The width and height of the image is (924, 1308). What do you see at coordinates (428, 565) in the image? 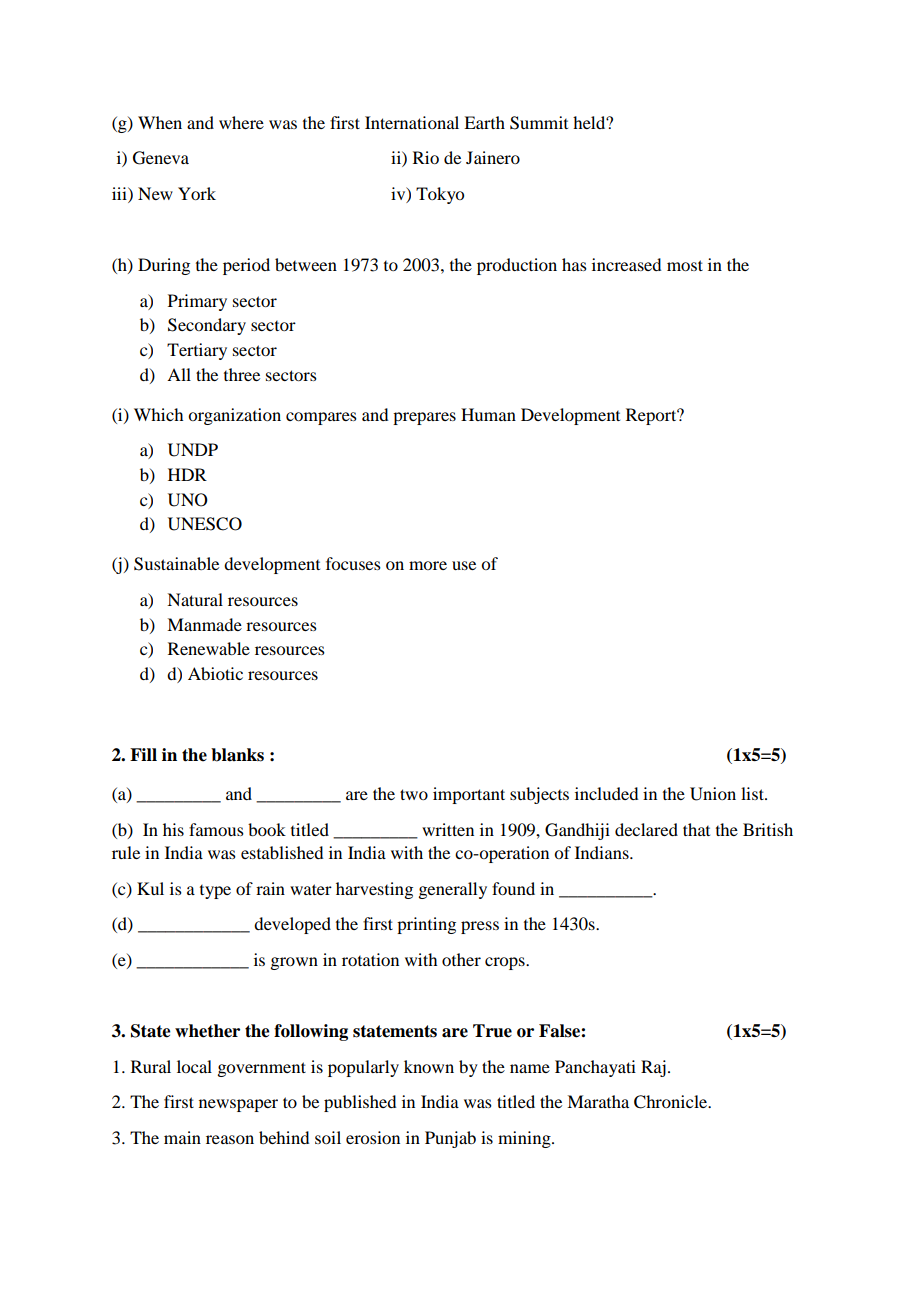
I see `more` at bounding box center [428, 565].
